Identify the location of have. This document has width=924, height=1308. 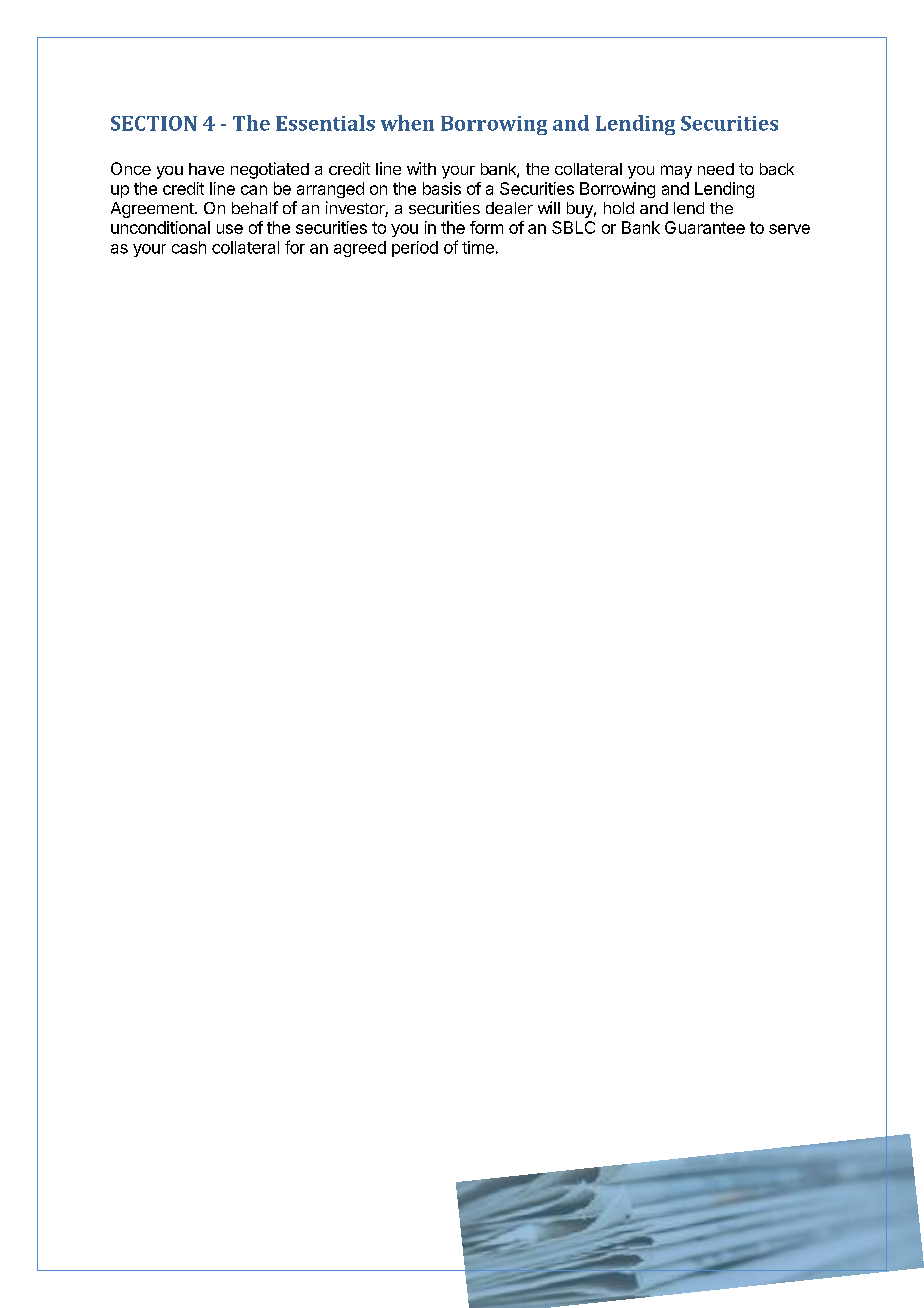
(206, 169).
